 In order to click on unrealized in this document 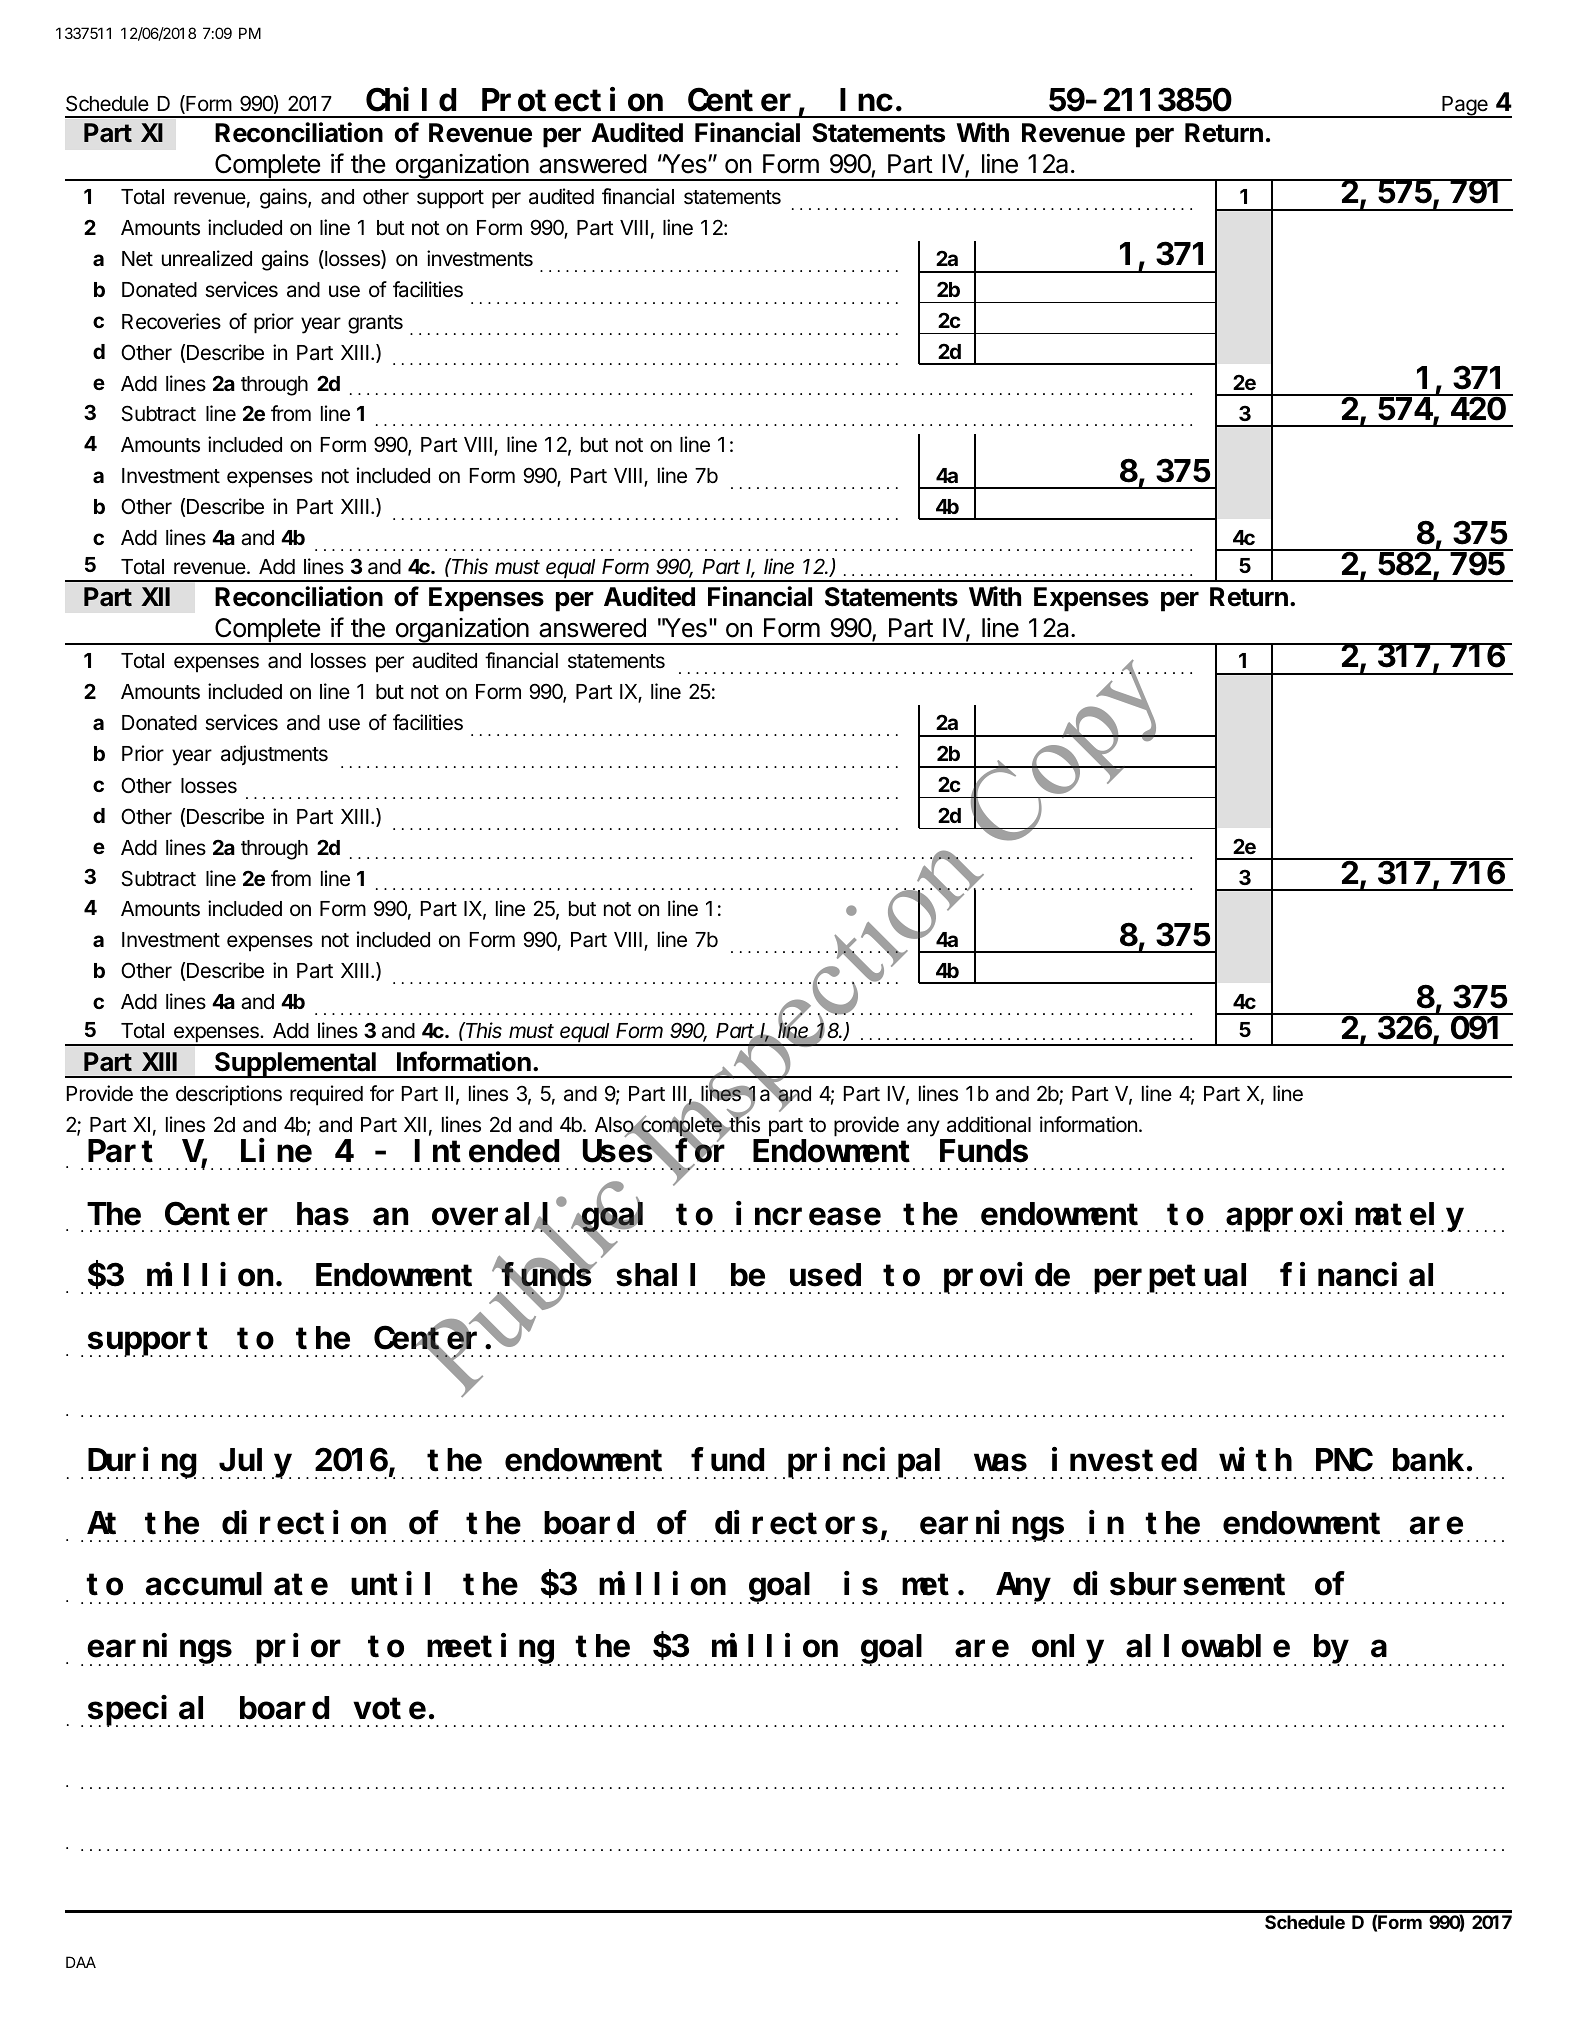, I will do `click(207, 258)`.
